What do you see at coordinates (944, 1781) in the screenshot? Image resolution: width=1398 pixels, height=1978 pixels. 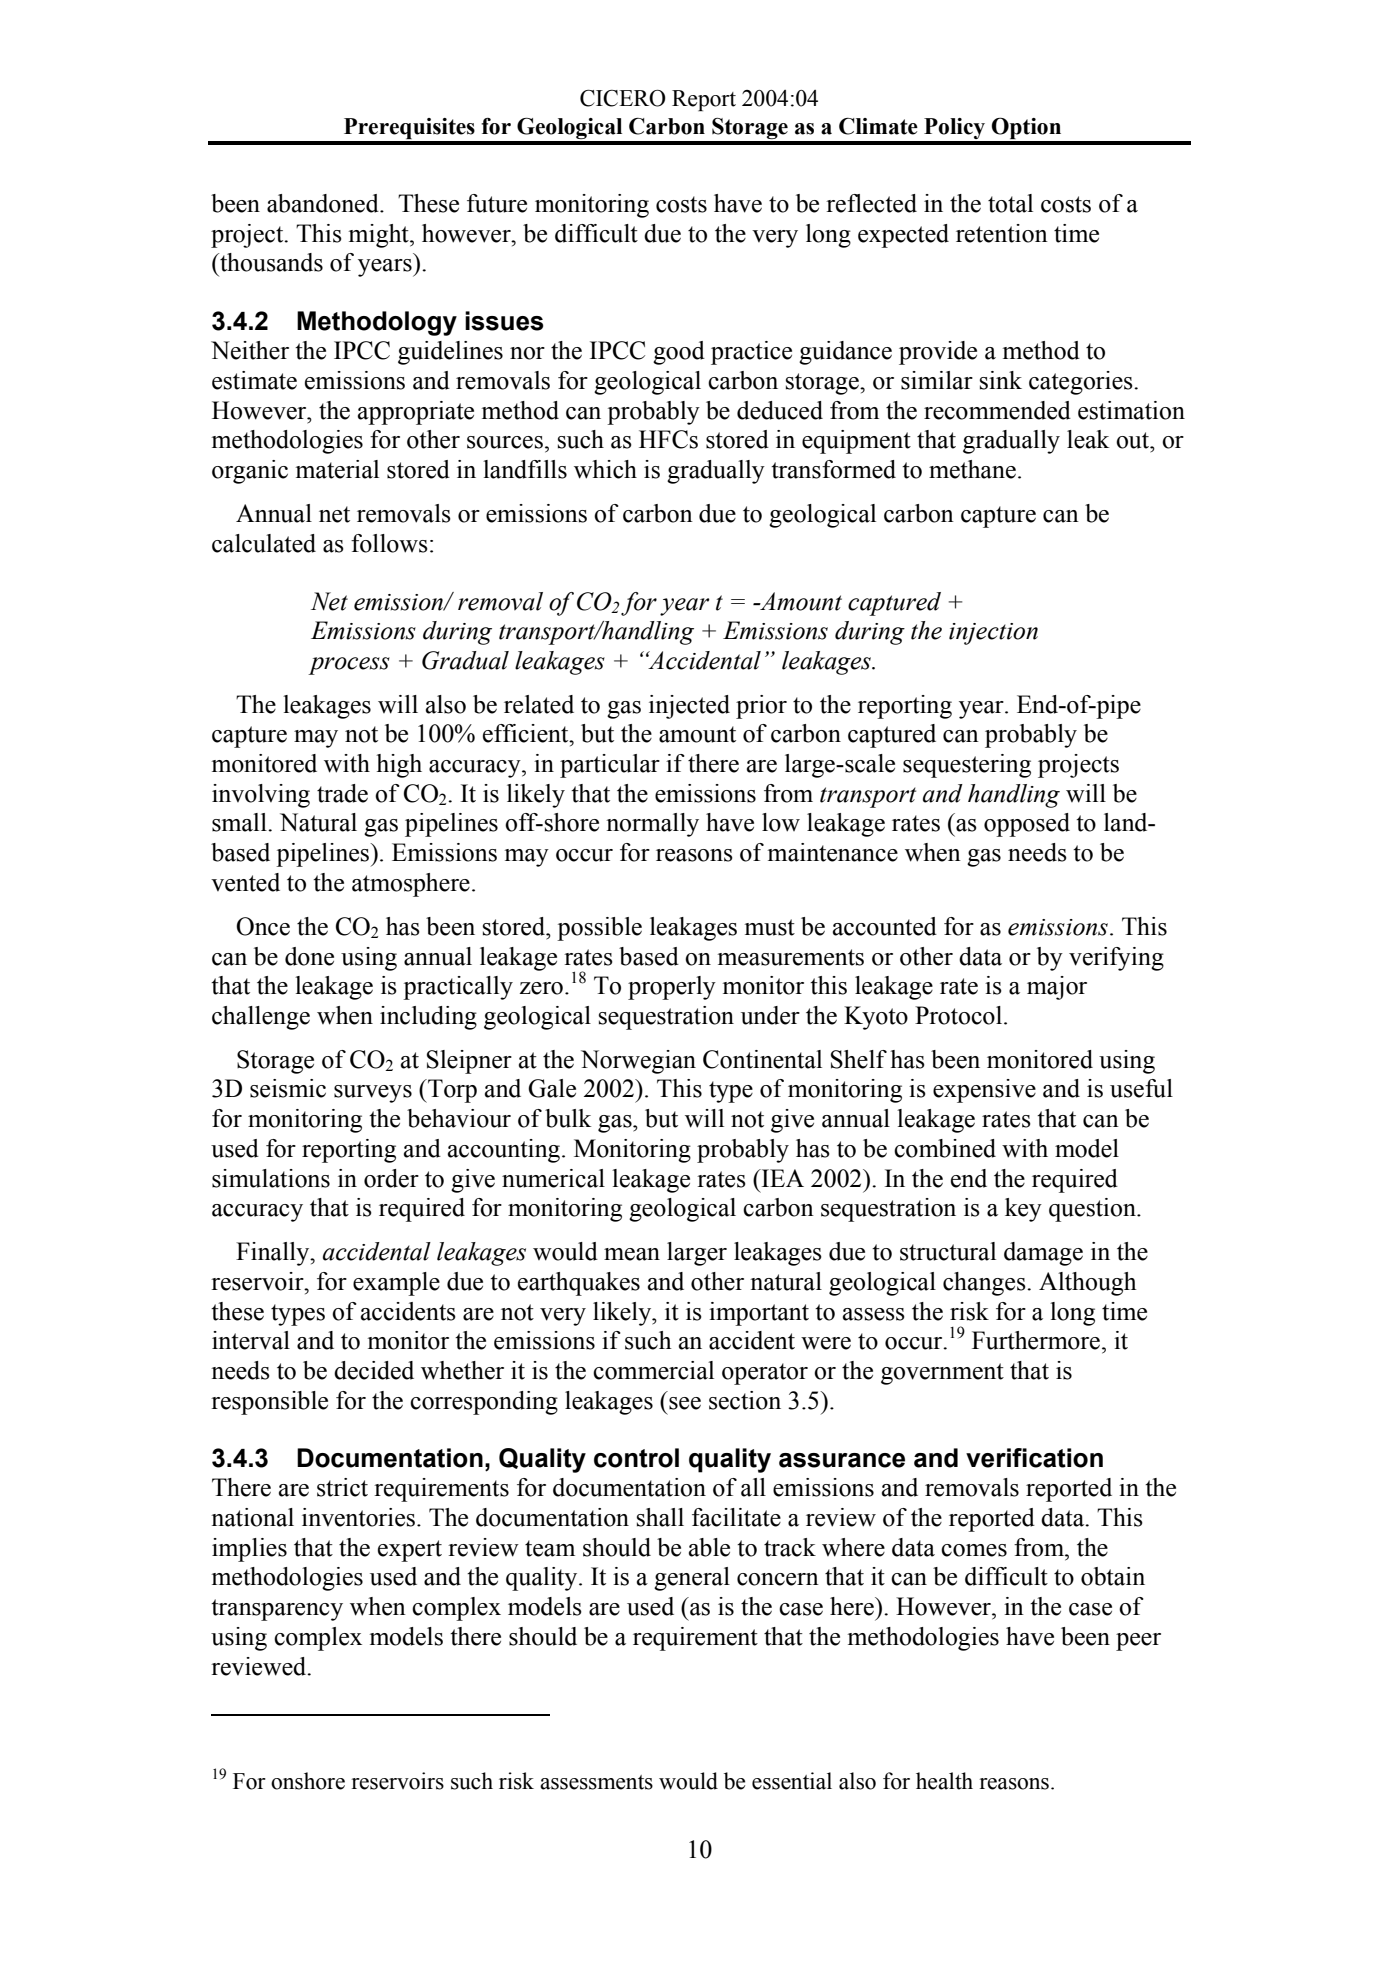 I see `health` at bounding box center [944, 1781].
